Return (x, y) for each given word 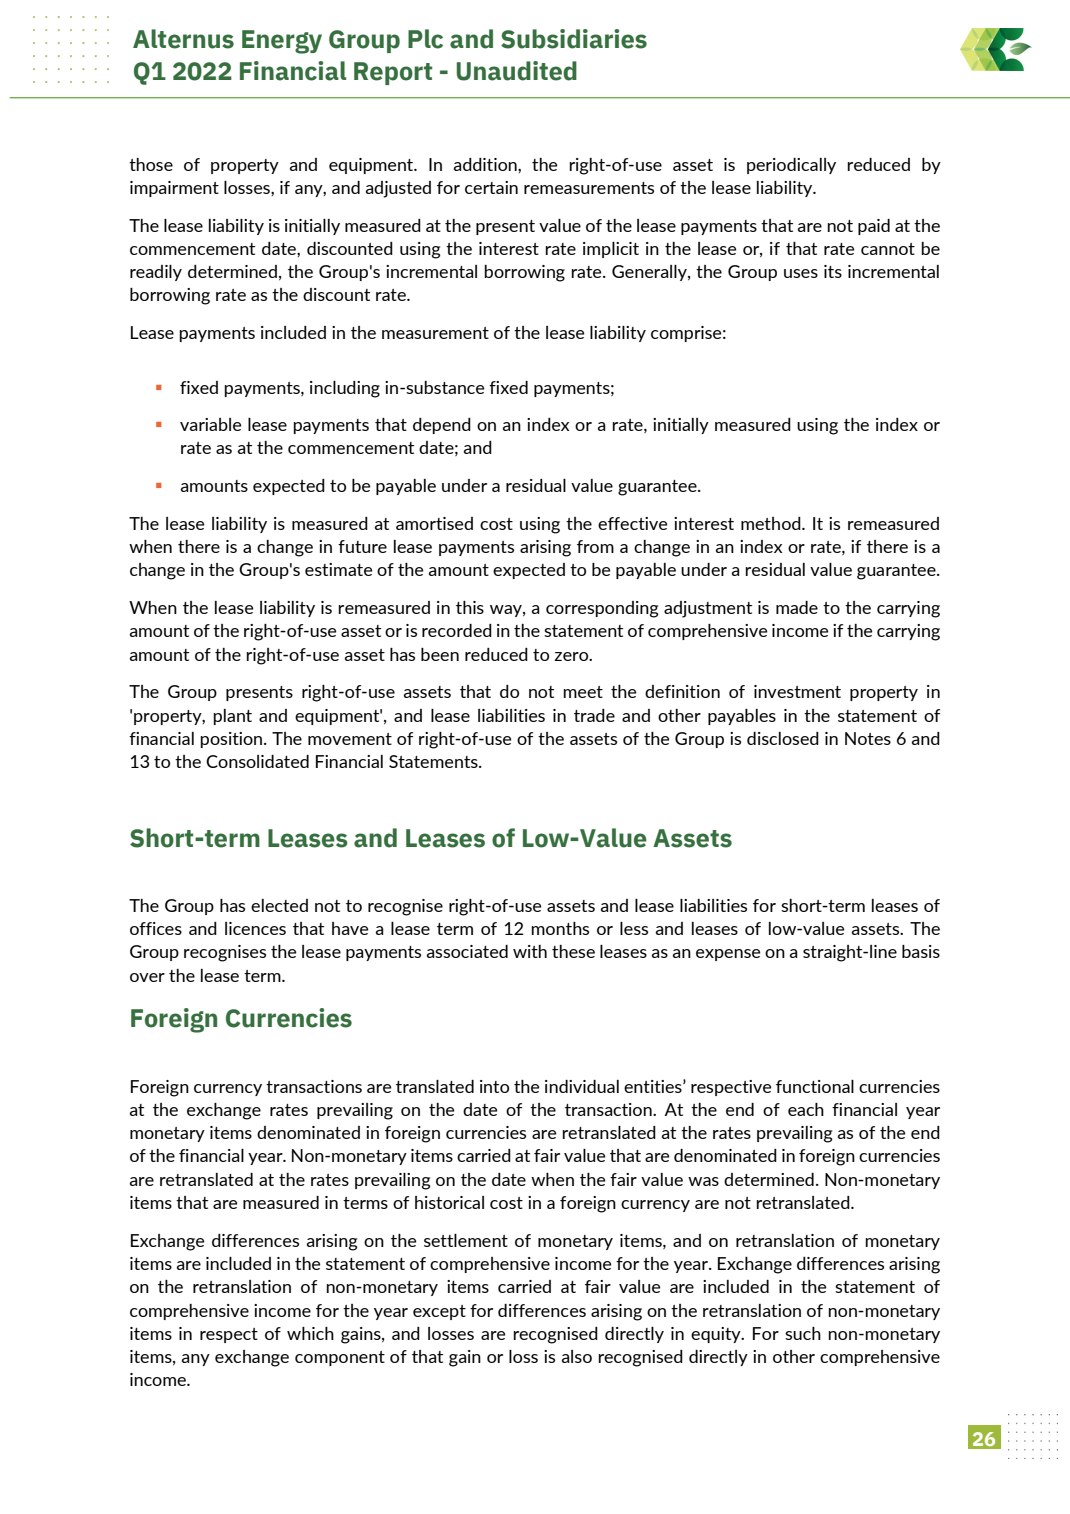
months (560, 928)
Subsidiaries (574, 39)
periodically (791, 166)
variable (210, 424)
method (772, 523)
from (595, 546)
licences (255, 928)
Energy (282, 42)
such (803, 1333)
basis (921, 951)
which (310, 1333)
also (577, 1356)
